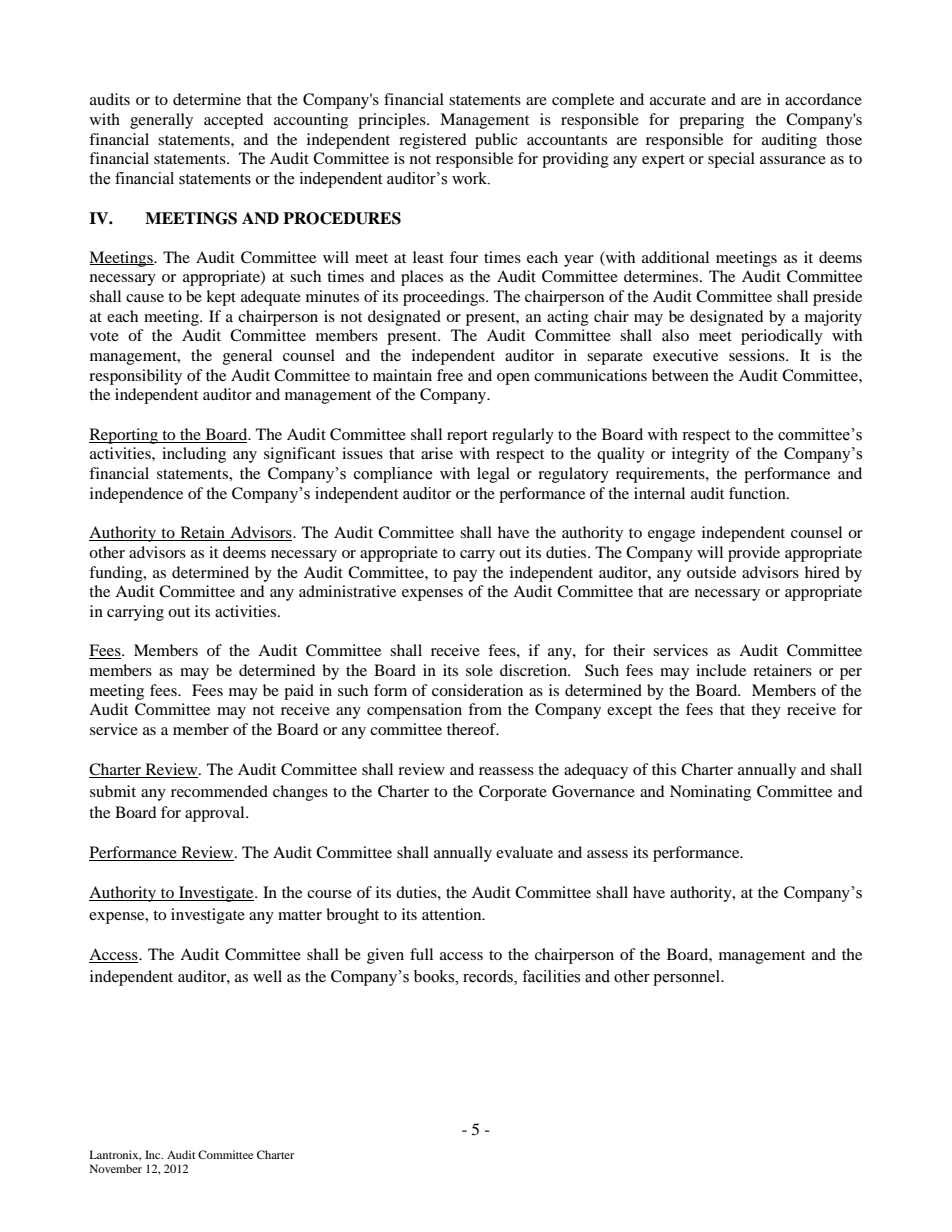  Describe the element at coordinates (450, 375) in the document. I see `free` at that location.
